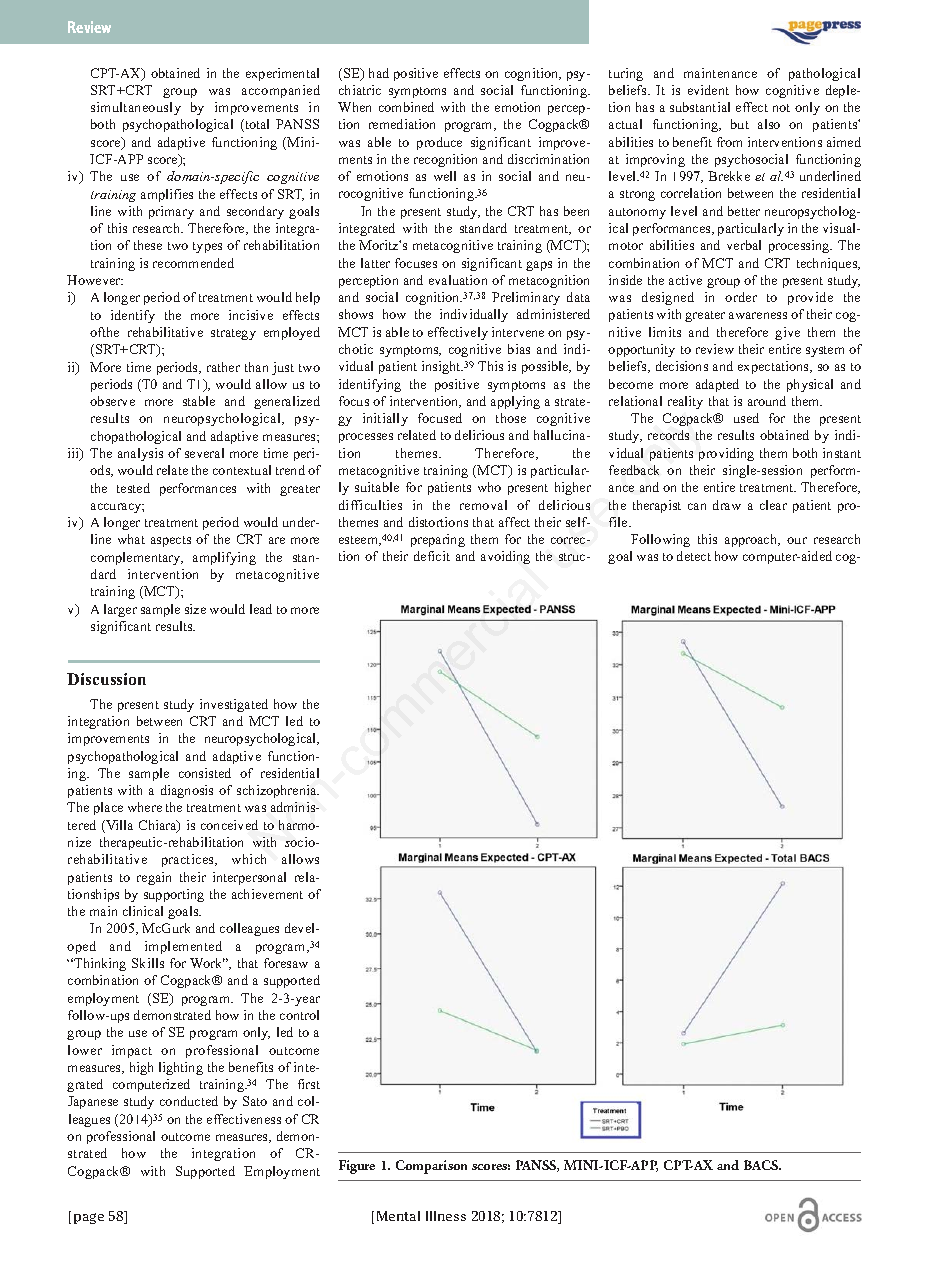 The width and height of the screenshot is (952, 1270). Describe the element at coordinates (762, 1165) in the screenshot. I see `BACS` at that location.
